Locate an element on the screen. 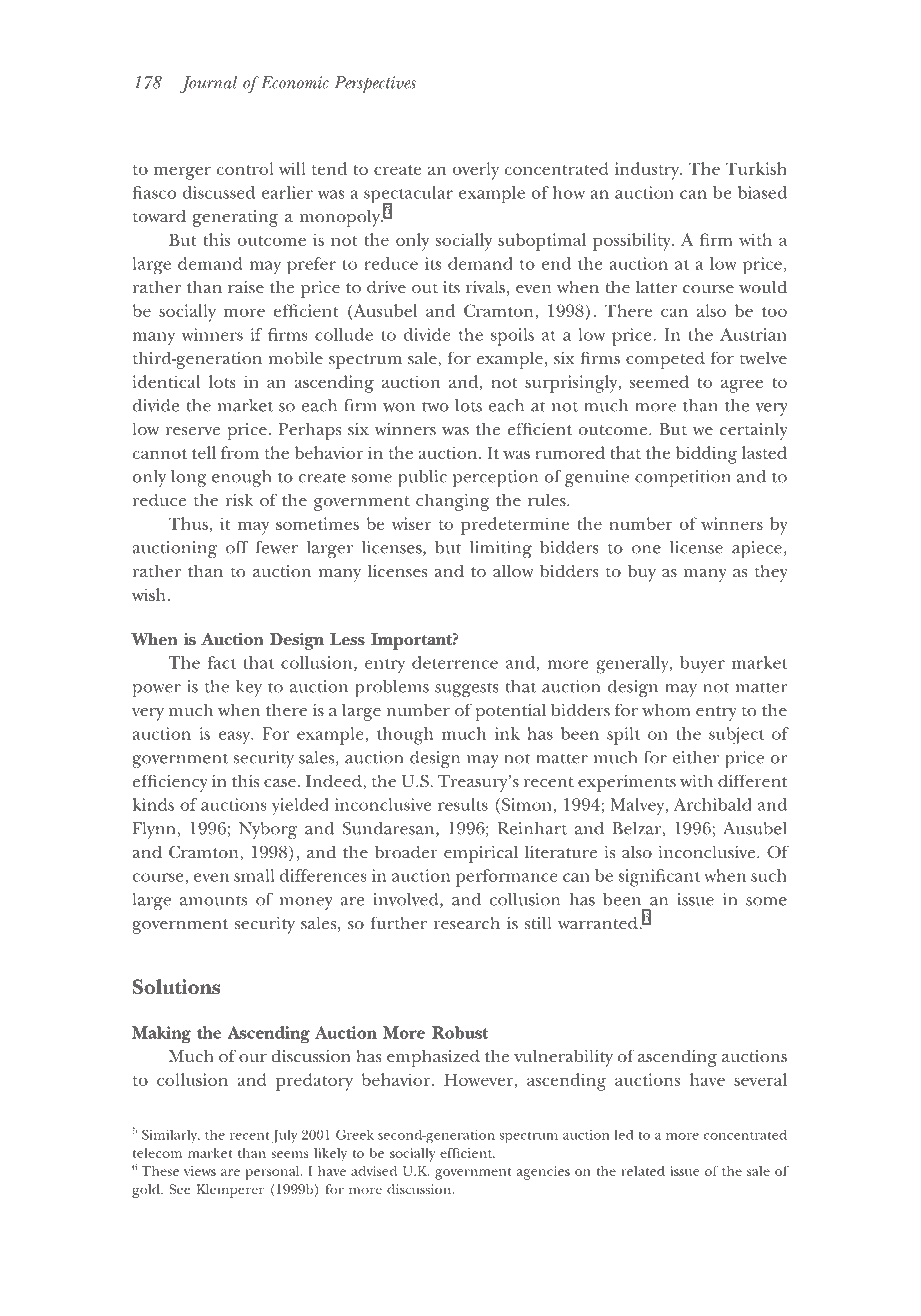 The width and height of the screenshot is (921, 1316). deterrence is located at coordinates (455, 662).
